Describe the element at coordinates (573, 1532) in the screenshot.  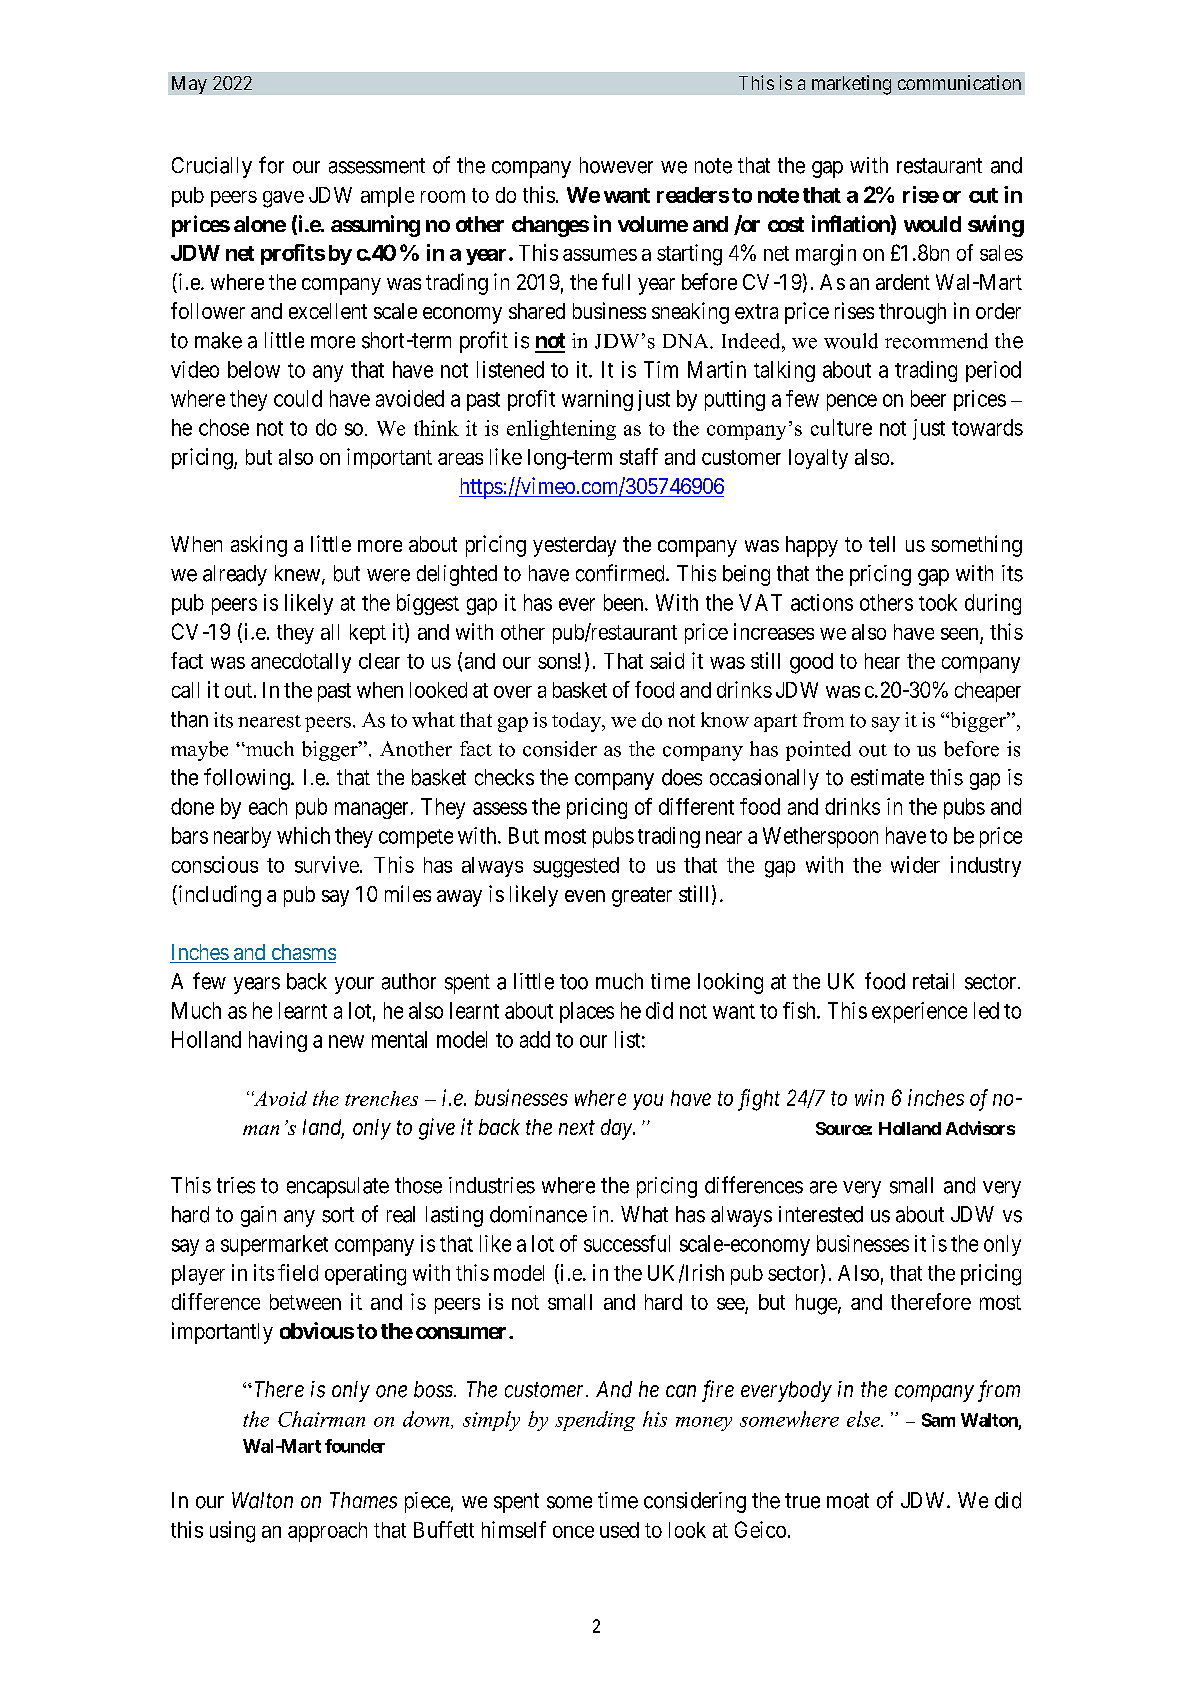
I see `once` at that location.
